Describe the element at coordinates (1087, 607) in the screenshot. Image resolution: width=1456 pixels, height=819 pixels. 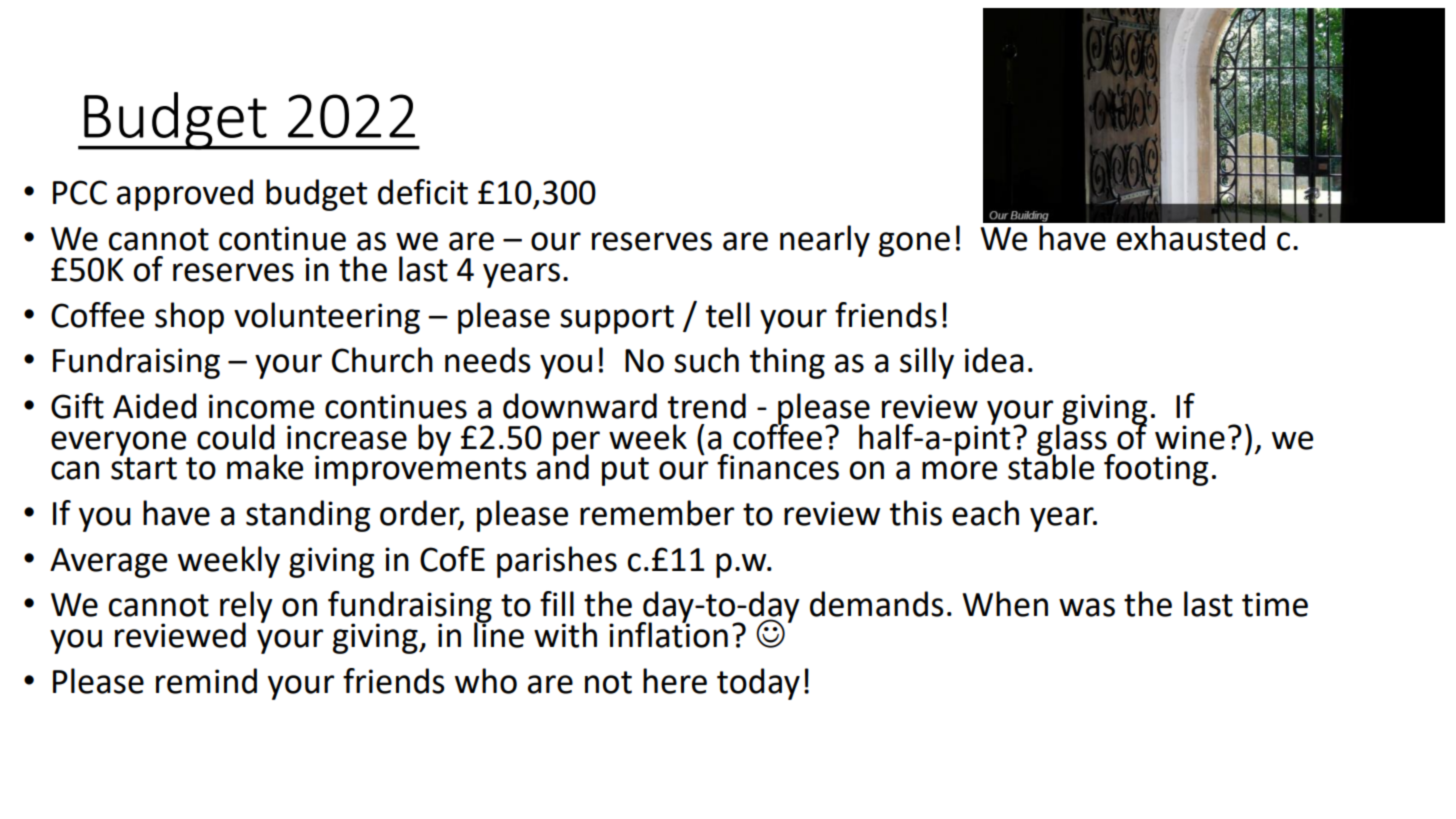
I see `was` at that location.
